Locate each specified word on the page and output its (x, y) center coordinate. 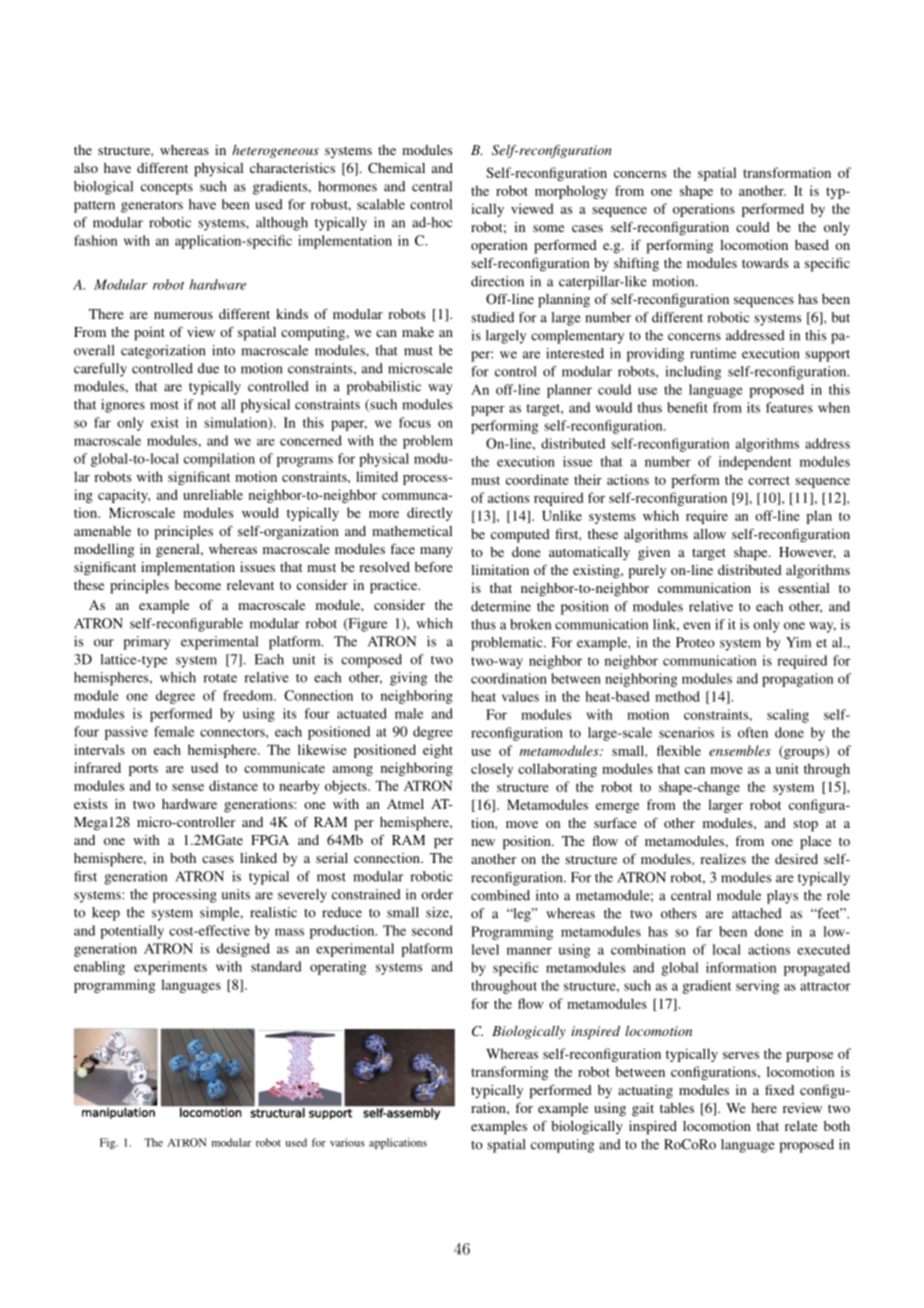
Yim (798, 642)
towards (765, 263)
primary (147, 643)
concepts (167, 189)
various (347, 1142)
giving (408, 679)
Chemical (396, 168)
